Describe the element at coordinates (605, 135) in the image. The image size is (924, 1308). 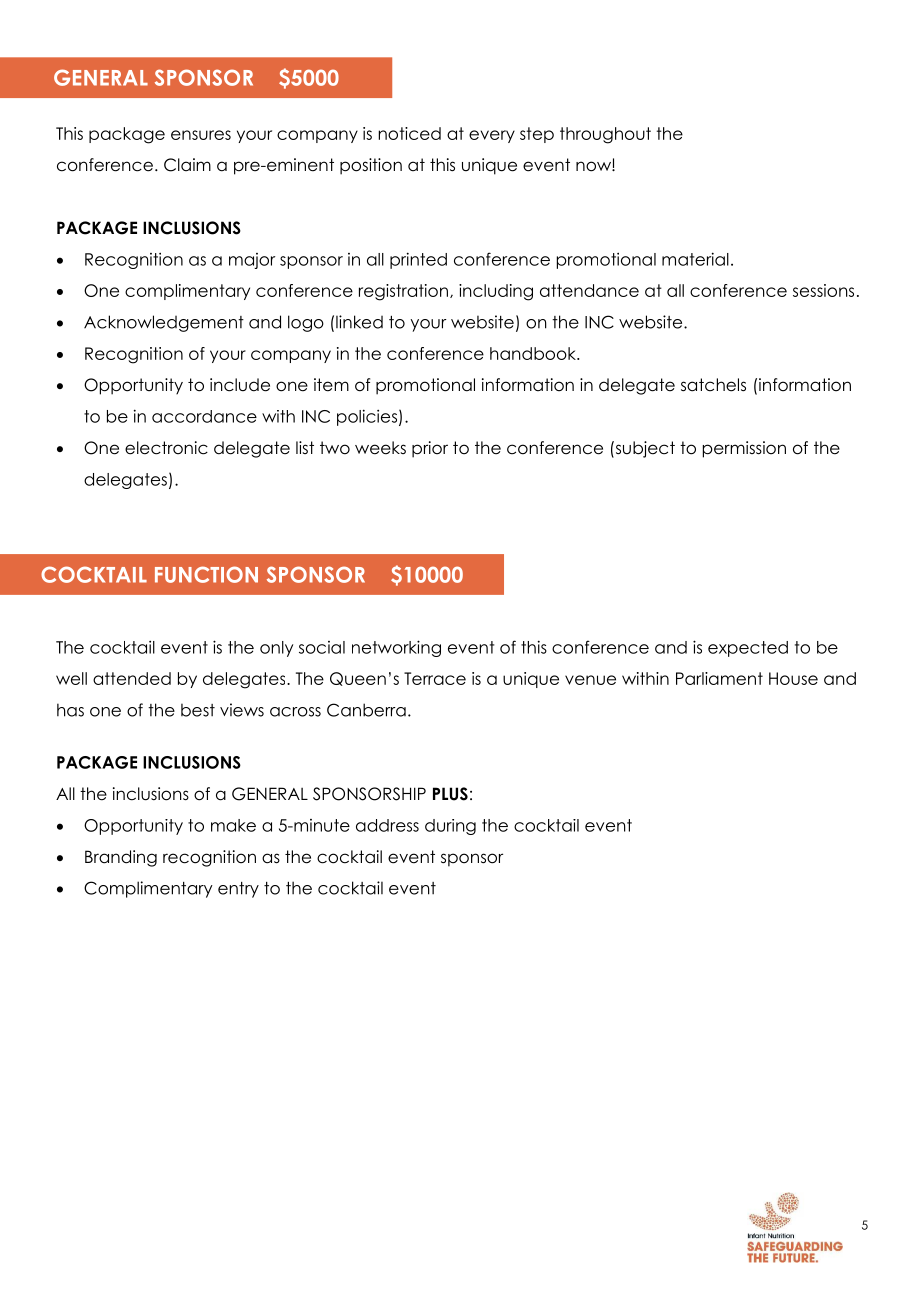
I see `throughout` at that location.
